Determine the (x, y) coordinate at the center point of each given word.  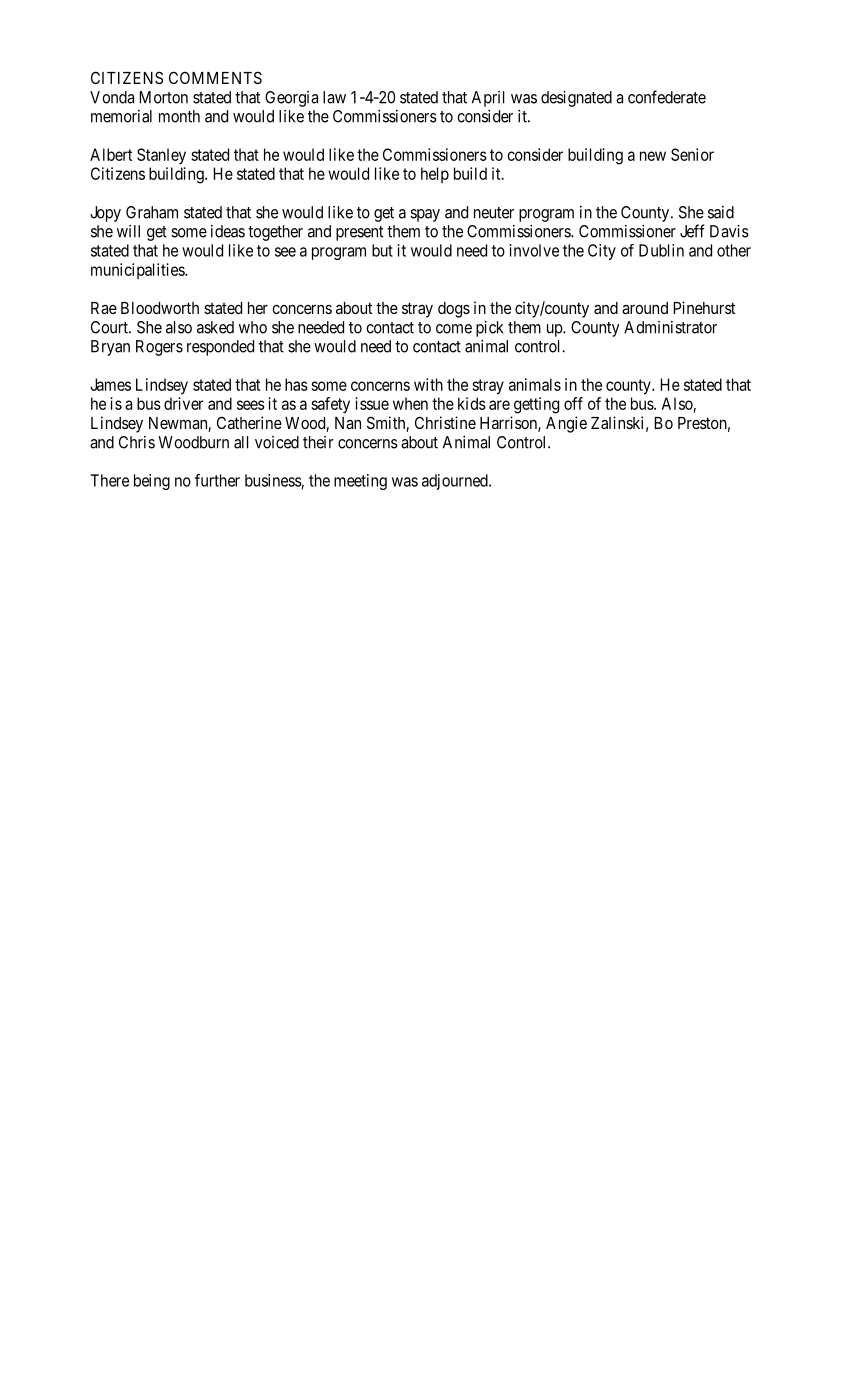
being (152, 482)
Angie (566, 424)
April (488, 99)
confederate (667, 97)
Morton (163, 97)
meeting (360, 482)
